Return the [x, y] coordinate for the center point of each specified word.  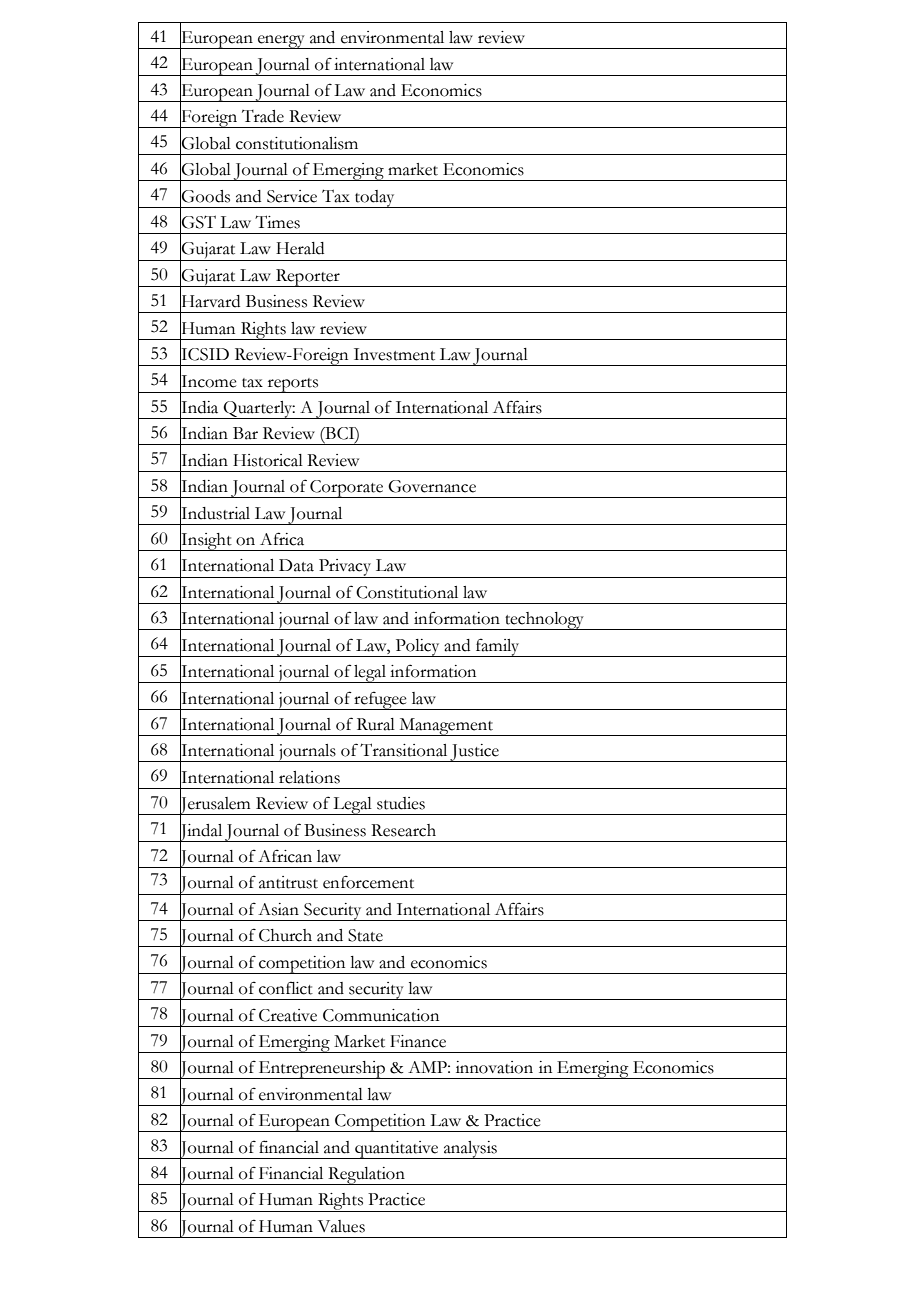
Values [341, 1226]
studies [401, 803]
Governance [432, 486]
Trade [263, 116]
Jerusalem [215, 805]
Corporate [347, 489]
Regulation [366, 1176]
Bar [245, 433]
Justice [475, 753]
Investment [394, 354]
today [375, 199]
